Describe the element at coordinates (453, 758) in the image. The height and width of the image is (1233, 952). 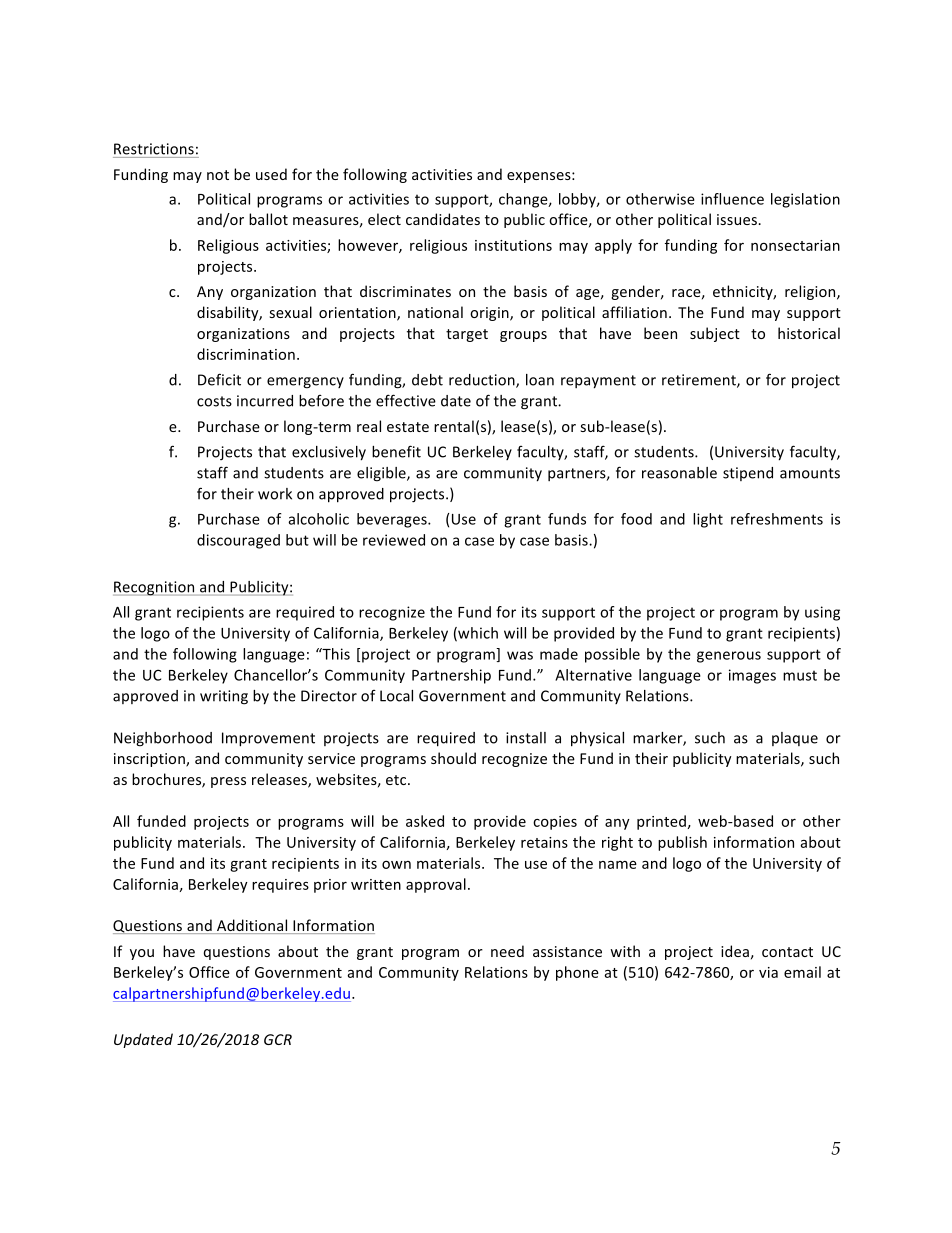
I see `should` at that location.
